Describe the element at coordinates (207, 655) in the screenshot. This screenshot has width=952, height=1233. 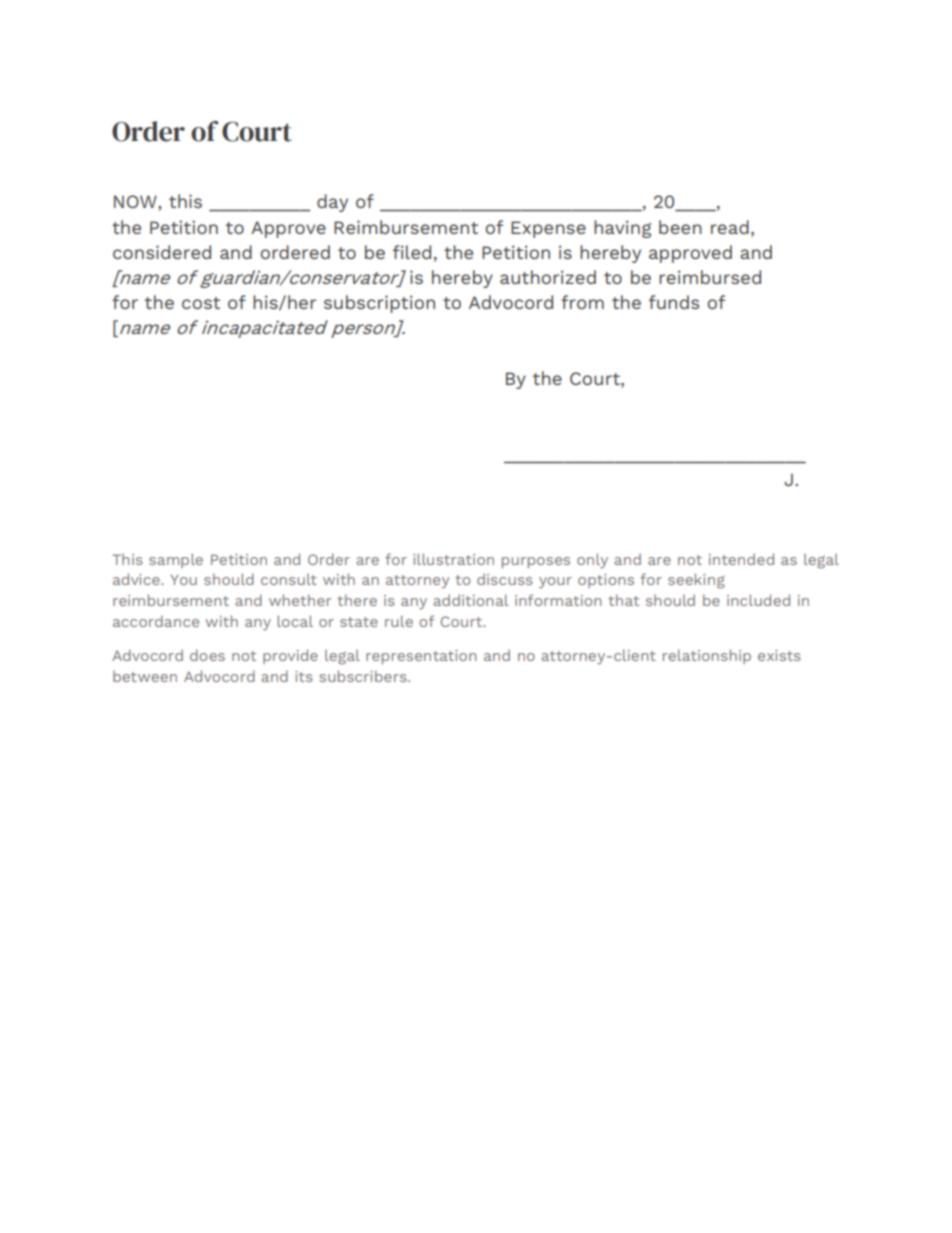
I see `does` at that location.
